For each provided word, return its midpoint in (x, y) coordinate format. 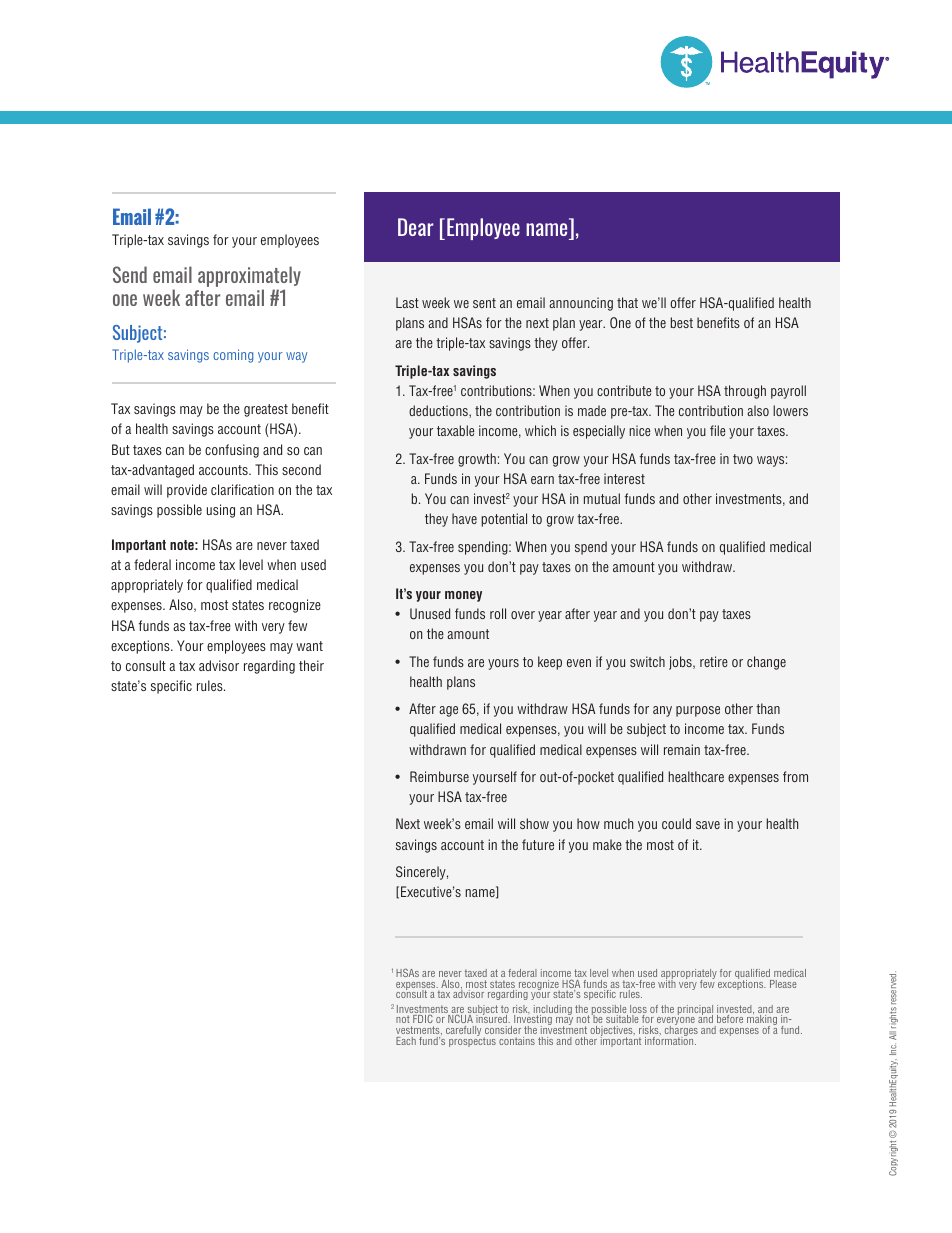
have (464, 518)
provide (187, 491)
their (311, 665)
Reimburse (439, 776)
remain (682, 749)
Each (406, 1041)
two (743, 459)
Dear (415, 227)
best (682, 322)
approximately (249, 276)
